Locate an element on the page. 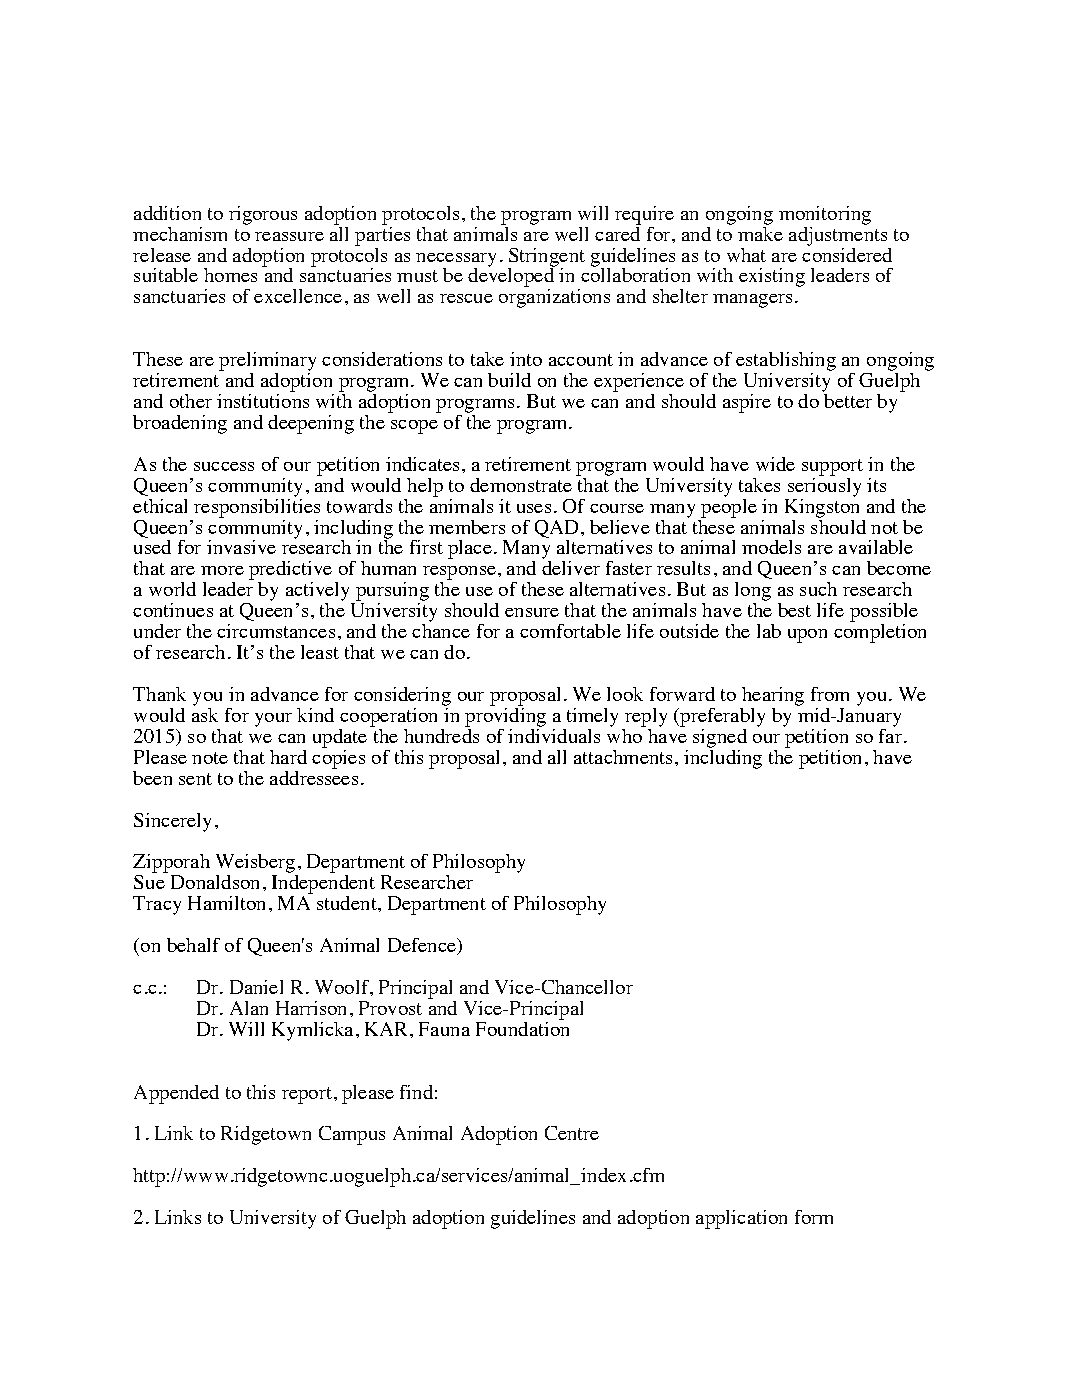  Stringent is located at coordinates (546, 258).
